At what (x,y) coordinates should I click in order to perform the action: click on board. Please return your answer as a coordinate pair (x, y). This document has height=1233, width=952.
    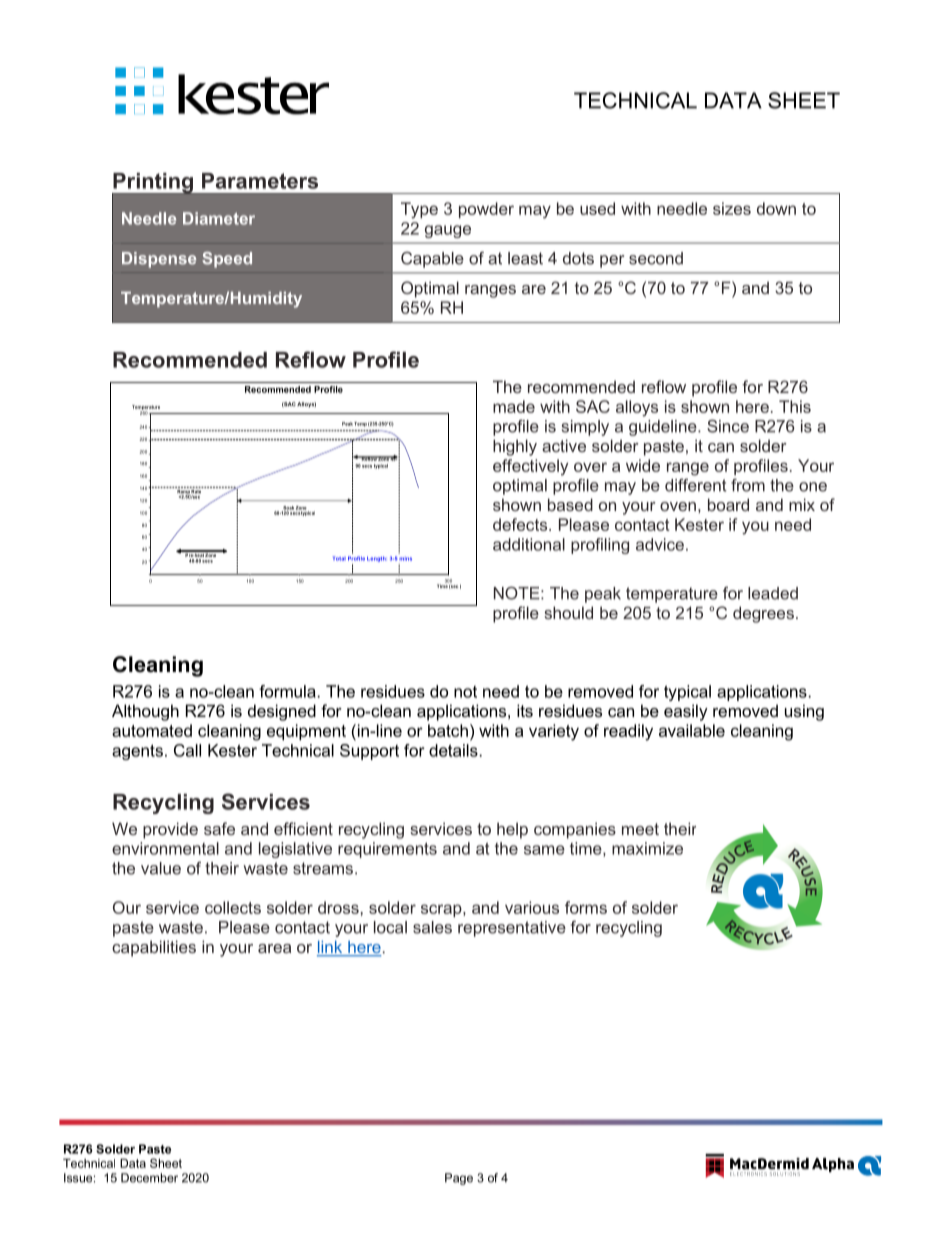
    Looking at the image, I should click on (728, 504).
